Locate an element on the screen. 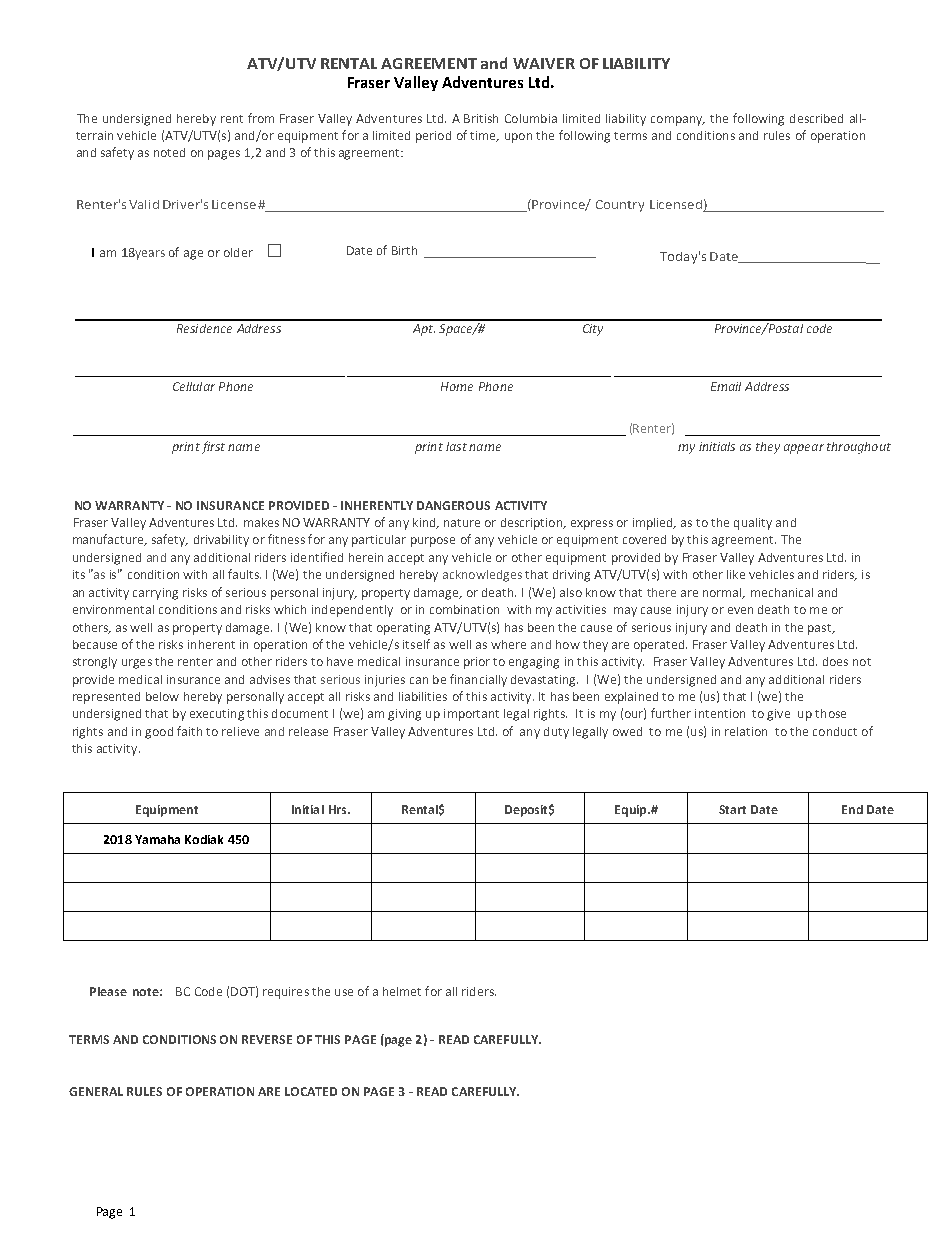  British is located at coordinates (481, 118).
